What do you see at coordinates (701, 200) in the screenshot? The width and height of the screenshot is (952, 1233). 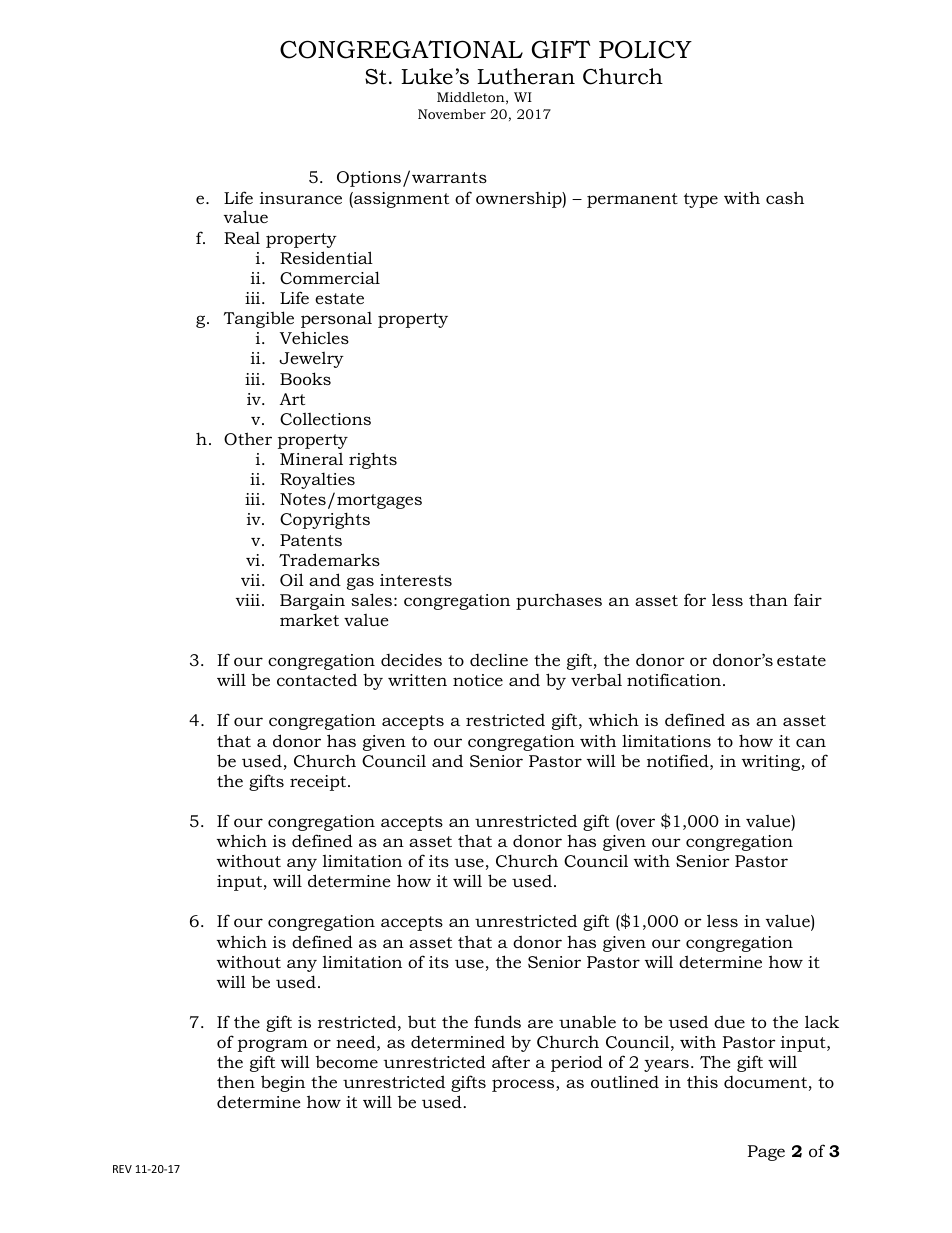 I see `type` at bounding box center [701, 200].
